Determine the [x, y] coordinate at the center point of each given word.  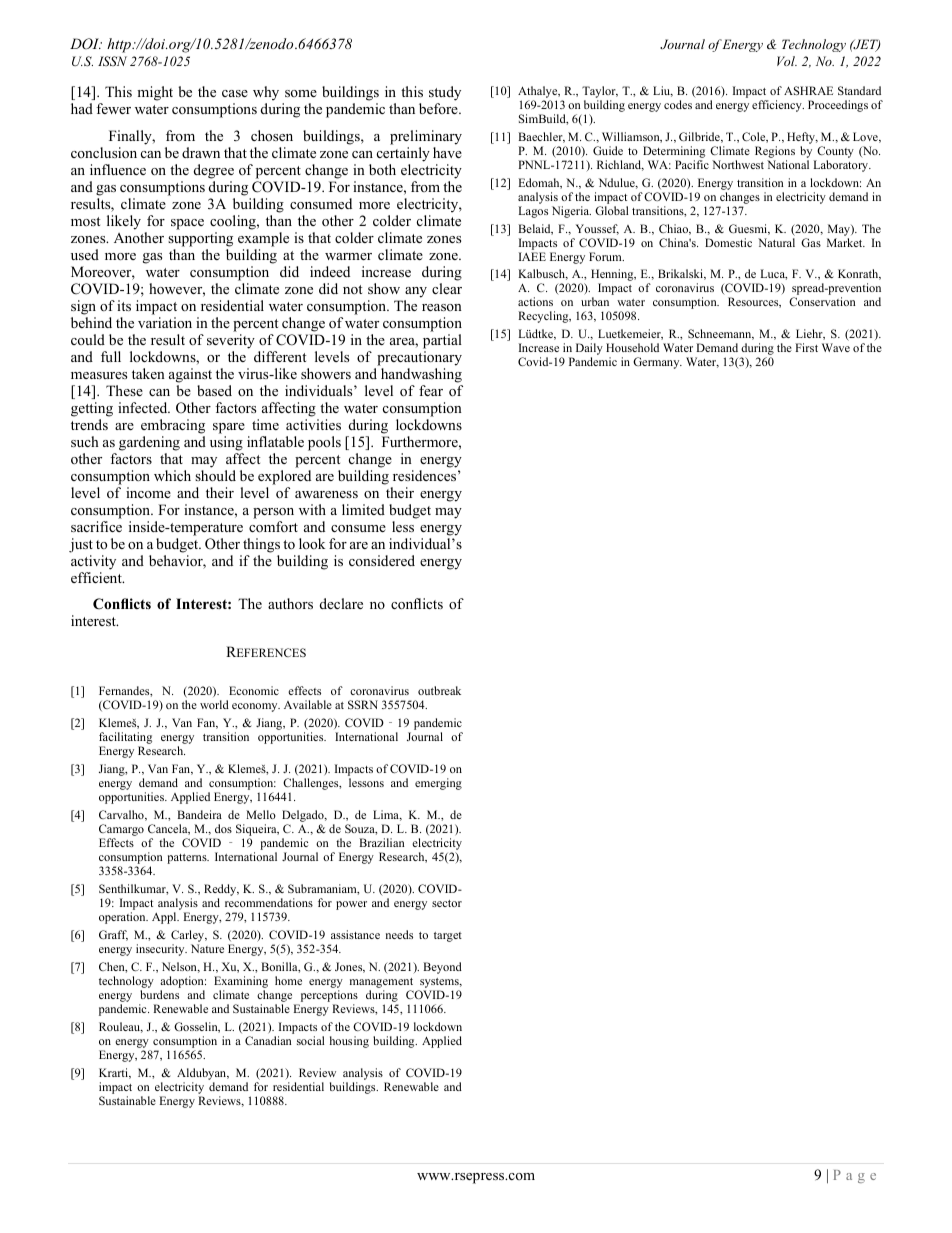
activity [93, 562]
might [155, 93]
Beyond [442, 968]
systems [439, 984]
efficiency [778, 106]
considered [382, 560]
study [445, 95]
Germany [657, 363]
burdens [159, 994]
